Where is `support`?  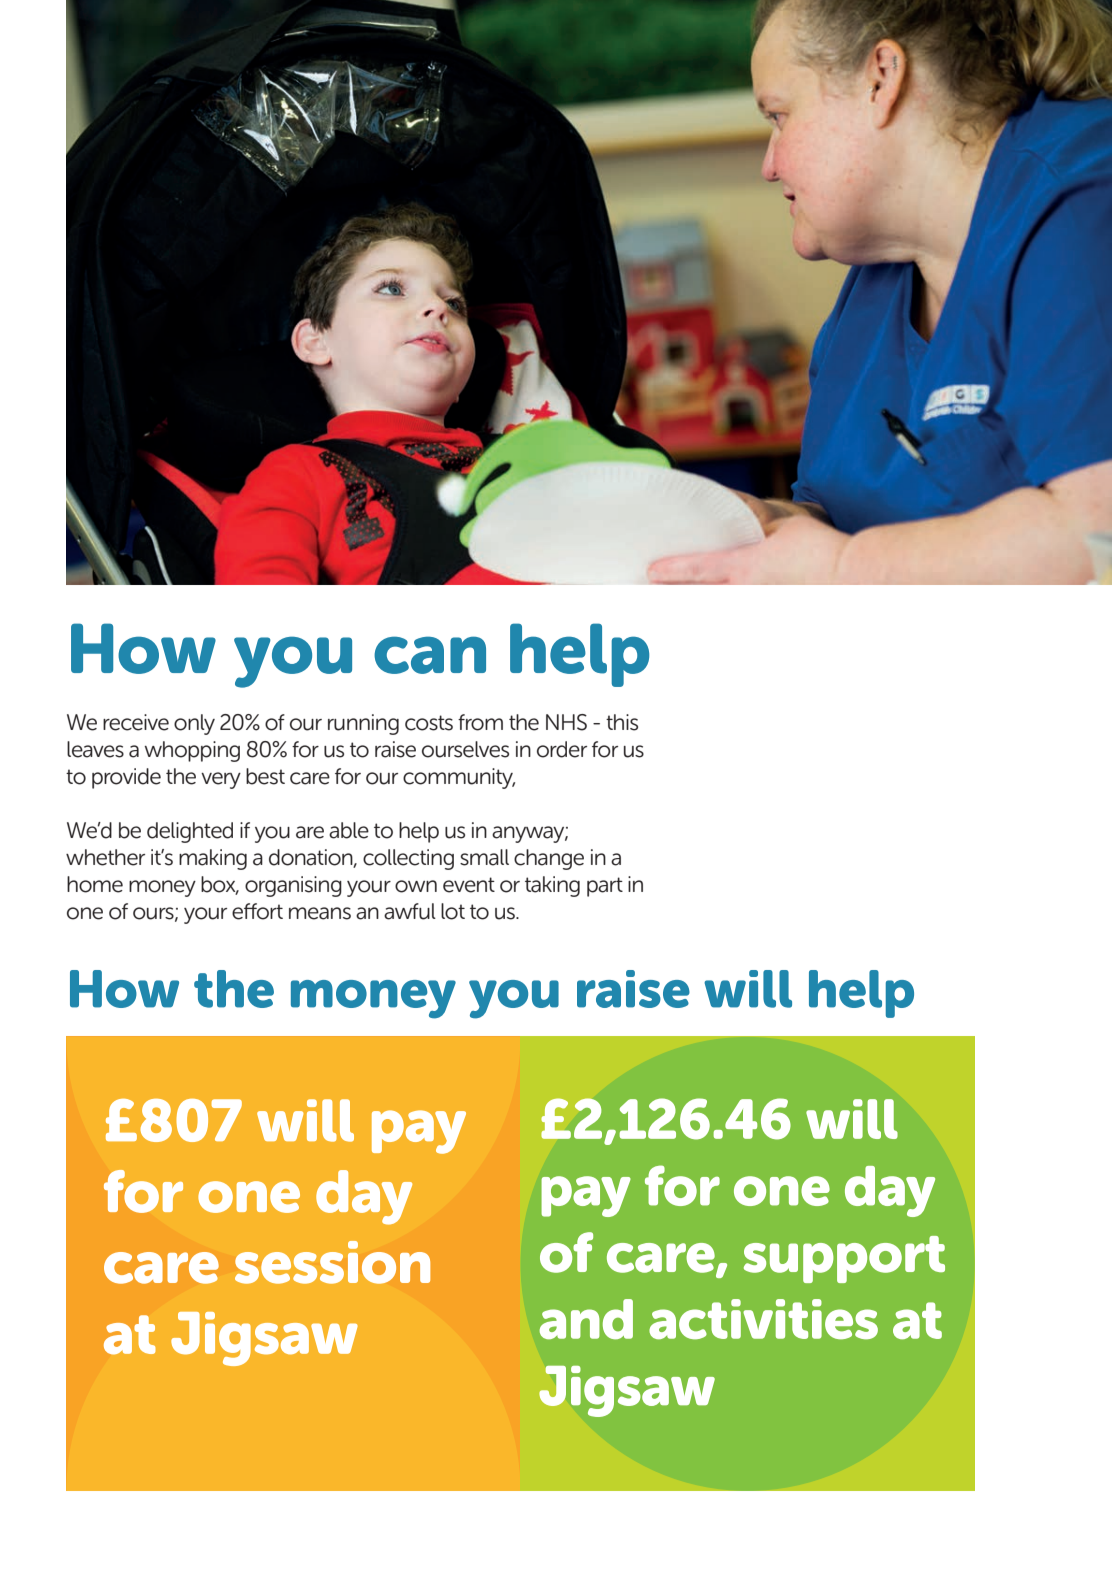 support is located at coordinates (844, 1259).
